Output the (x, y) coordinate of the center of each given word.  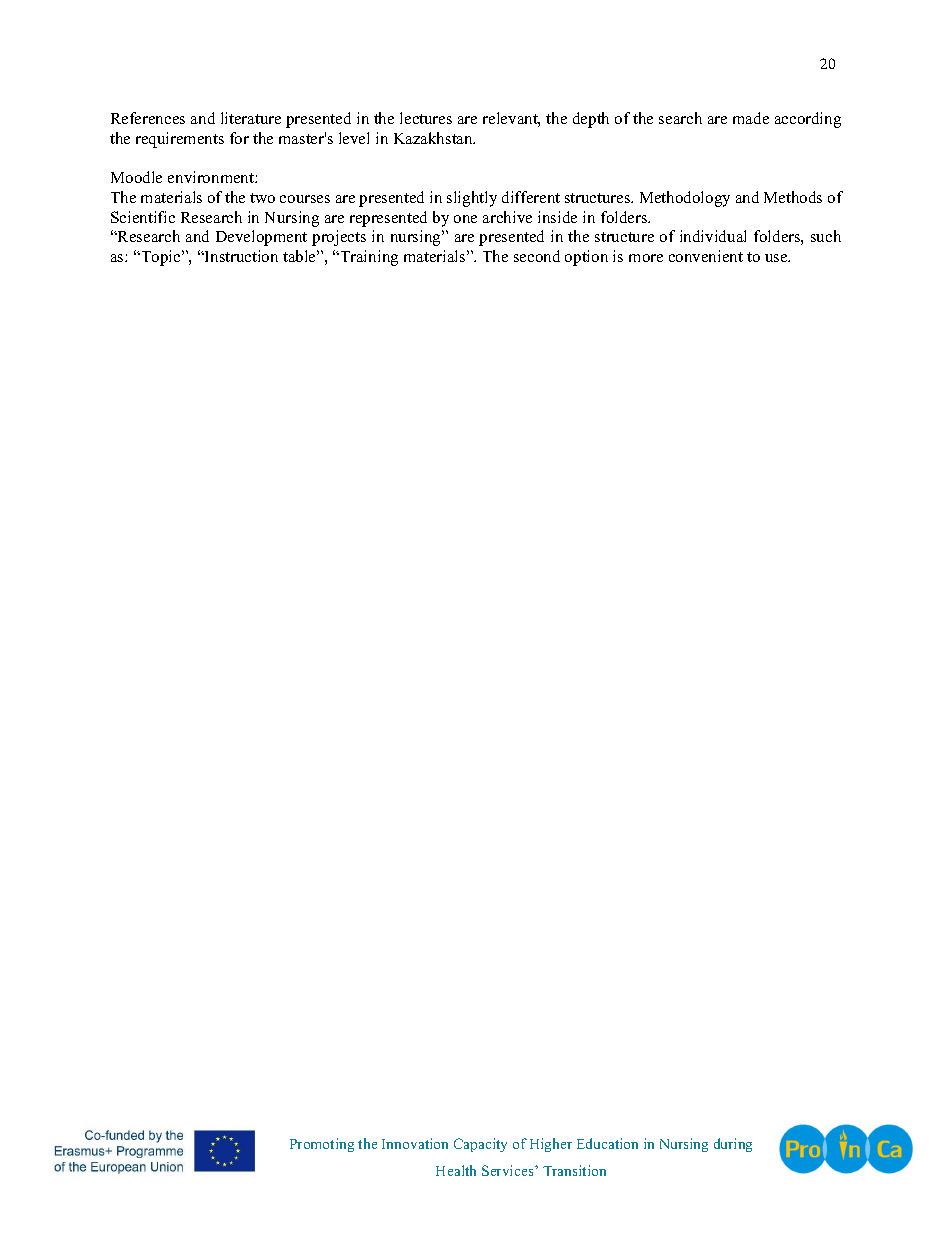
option (586, 258)
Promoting (322, 1145)
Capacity (480, 1145)
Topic (161, 258)
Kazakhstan (434, 138)
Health (456, 1170)
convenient (706, 256)
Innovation (415, 1143)
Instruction (240, 256)
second (537, 256)
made (751, 118)
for (239, 138)
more (646, 258)
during (733, 1145)
